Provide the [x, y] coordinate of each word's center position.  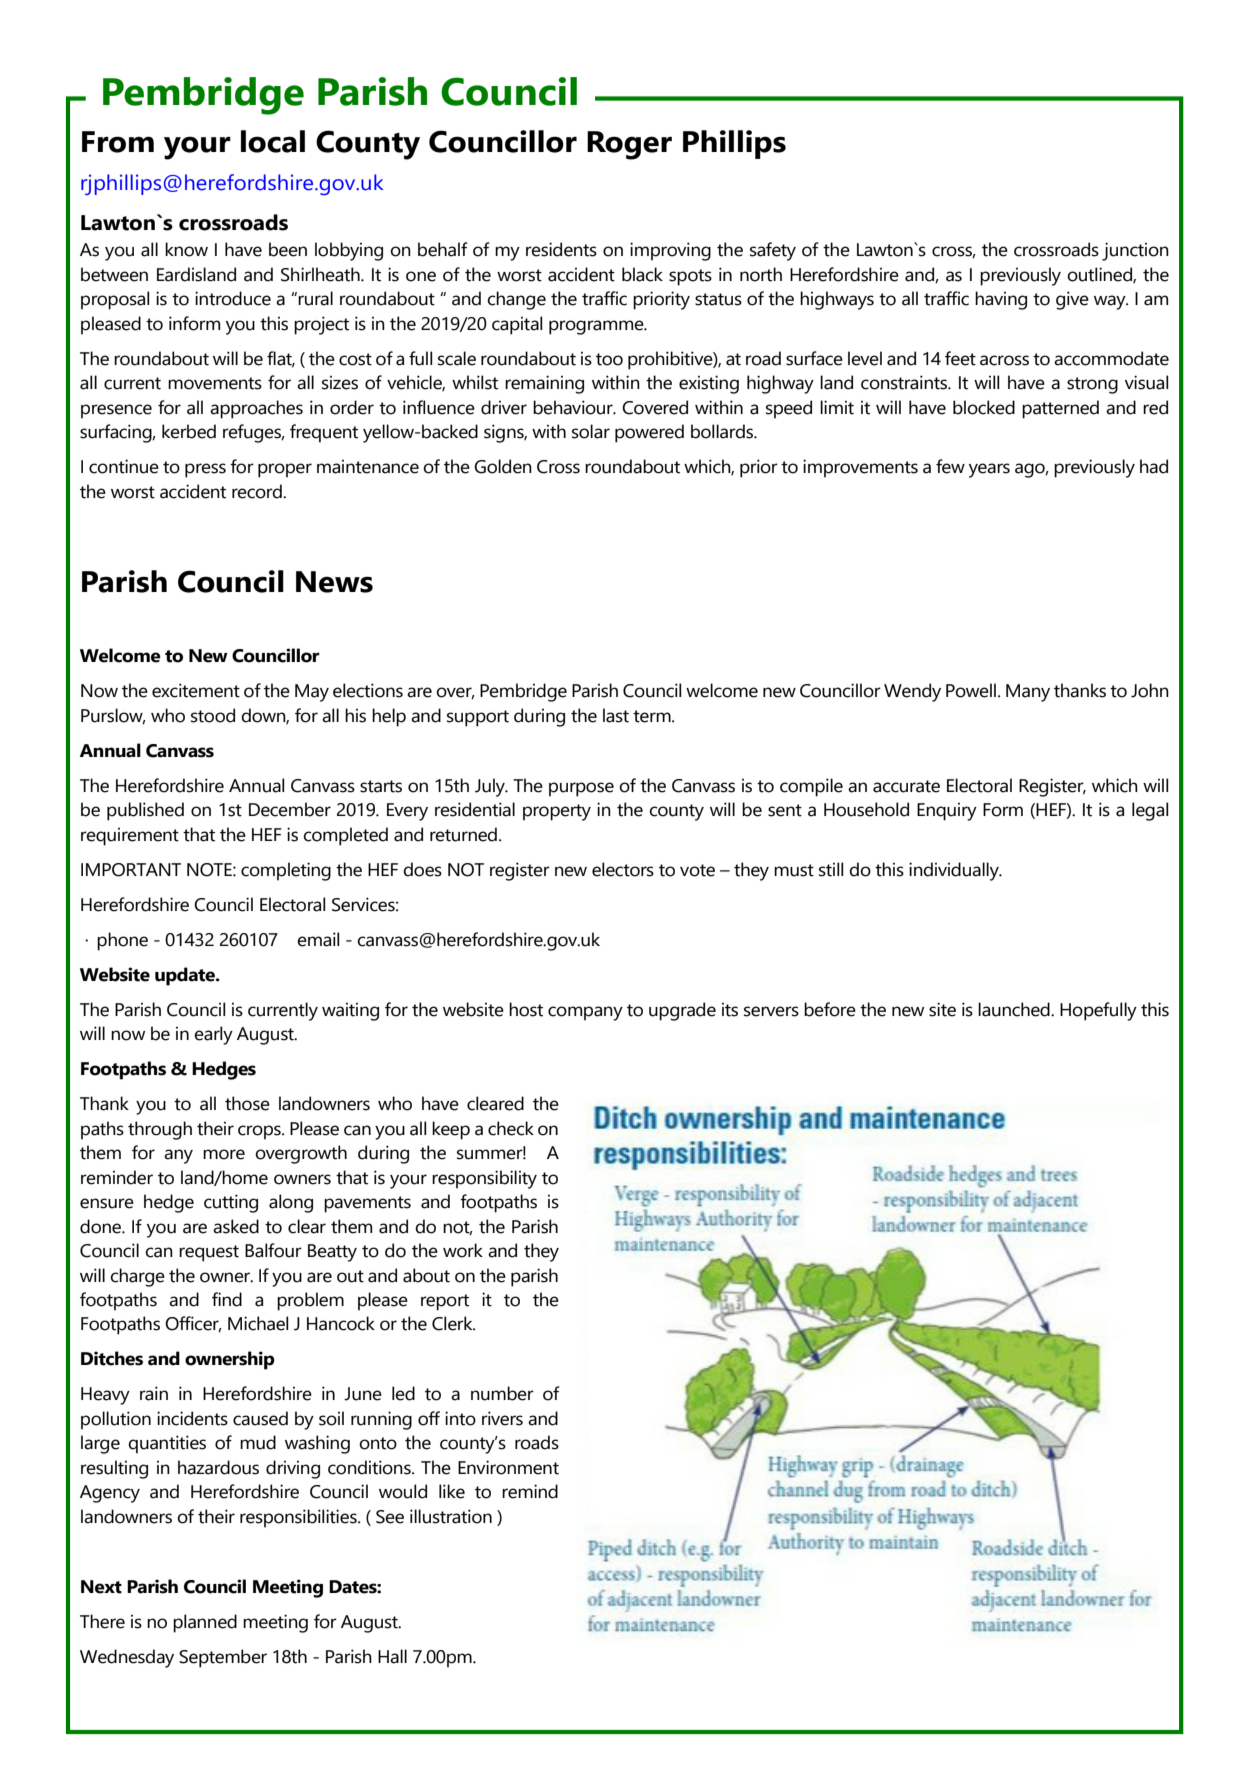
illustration [451, 1516]
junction [1135, 251]
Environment [508, 1467]
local [273, 141]
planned [205, 1623]
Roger [629, 145]
